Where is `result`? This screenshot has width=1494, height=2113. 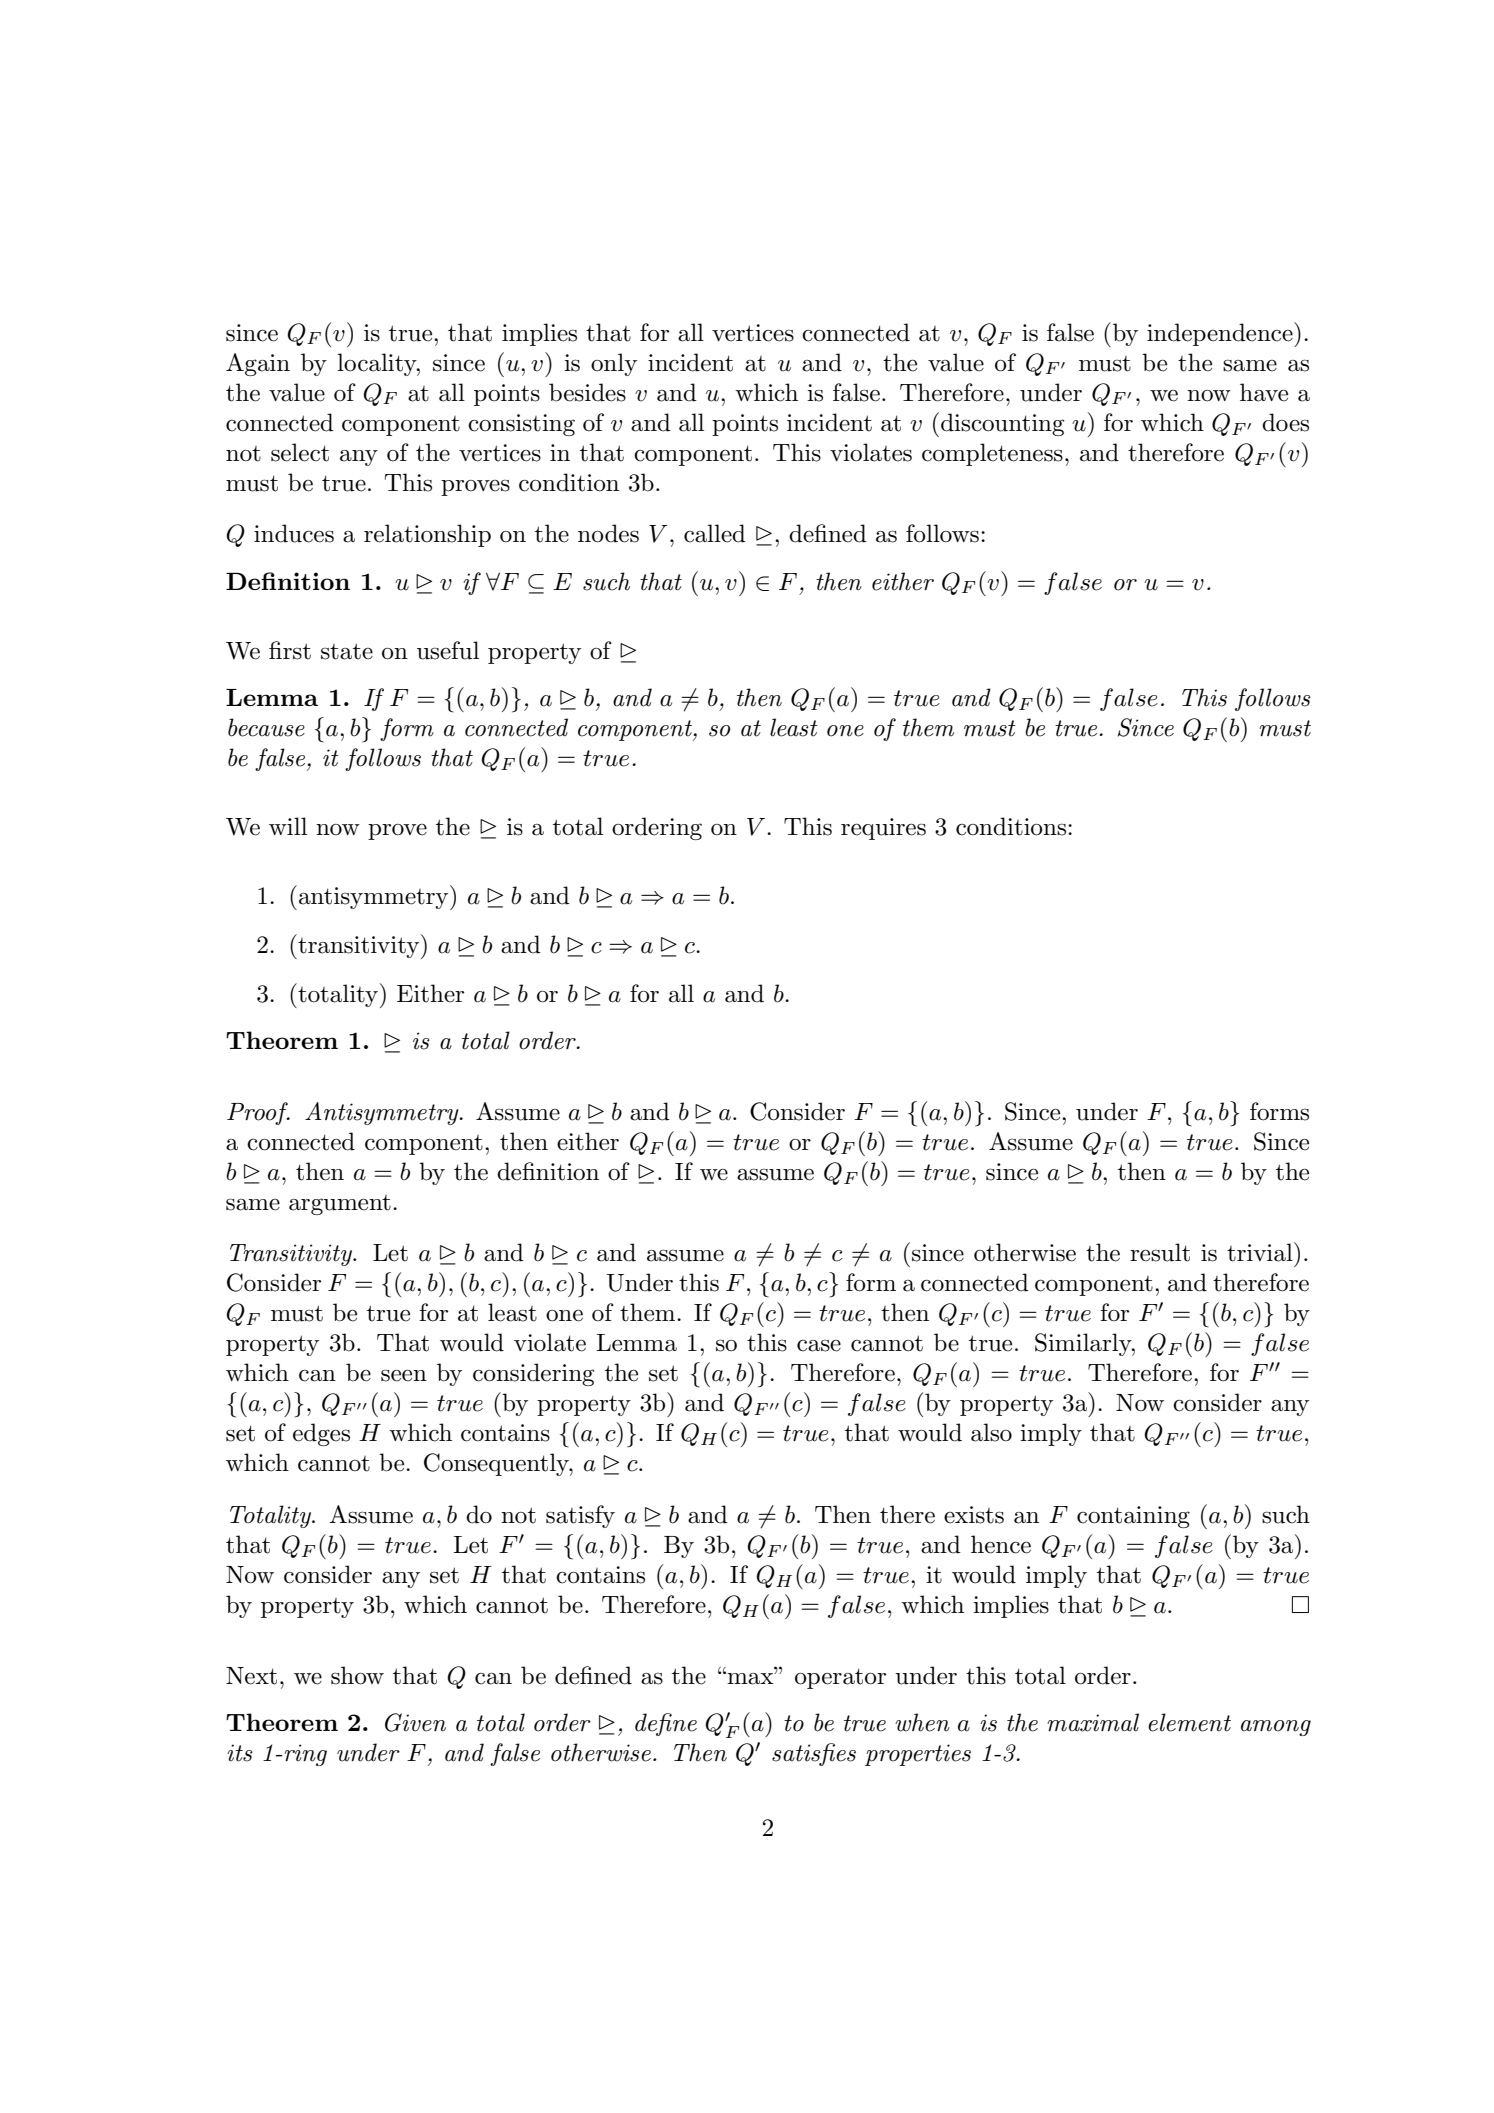 result is located at coordinates (1160, 1252).
